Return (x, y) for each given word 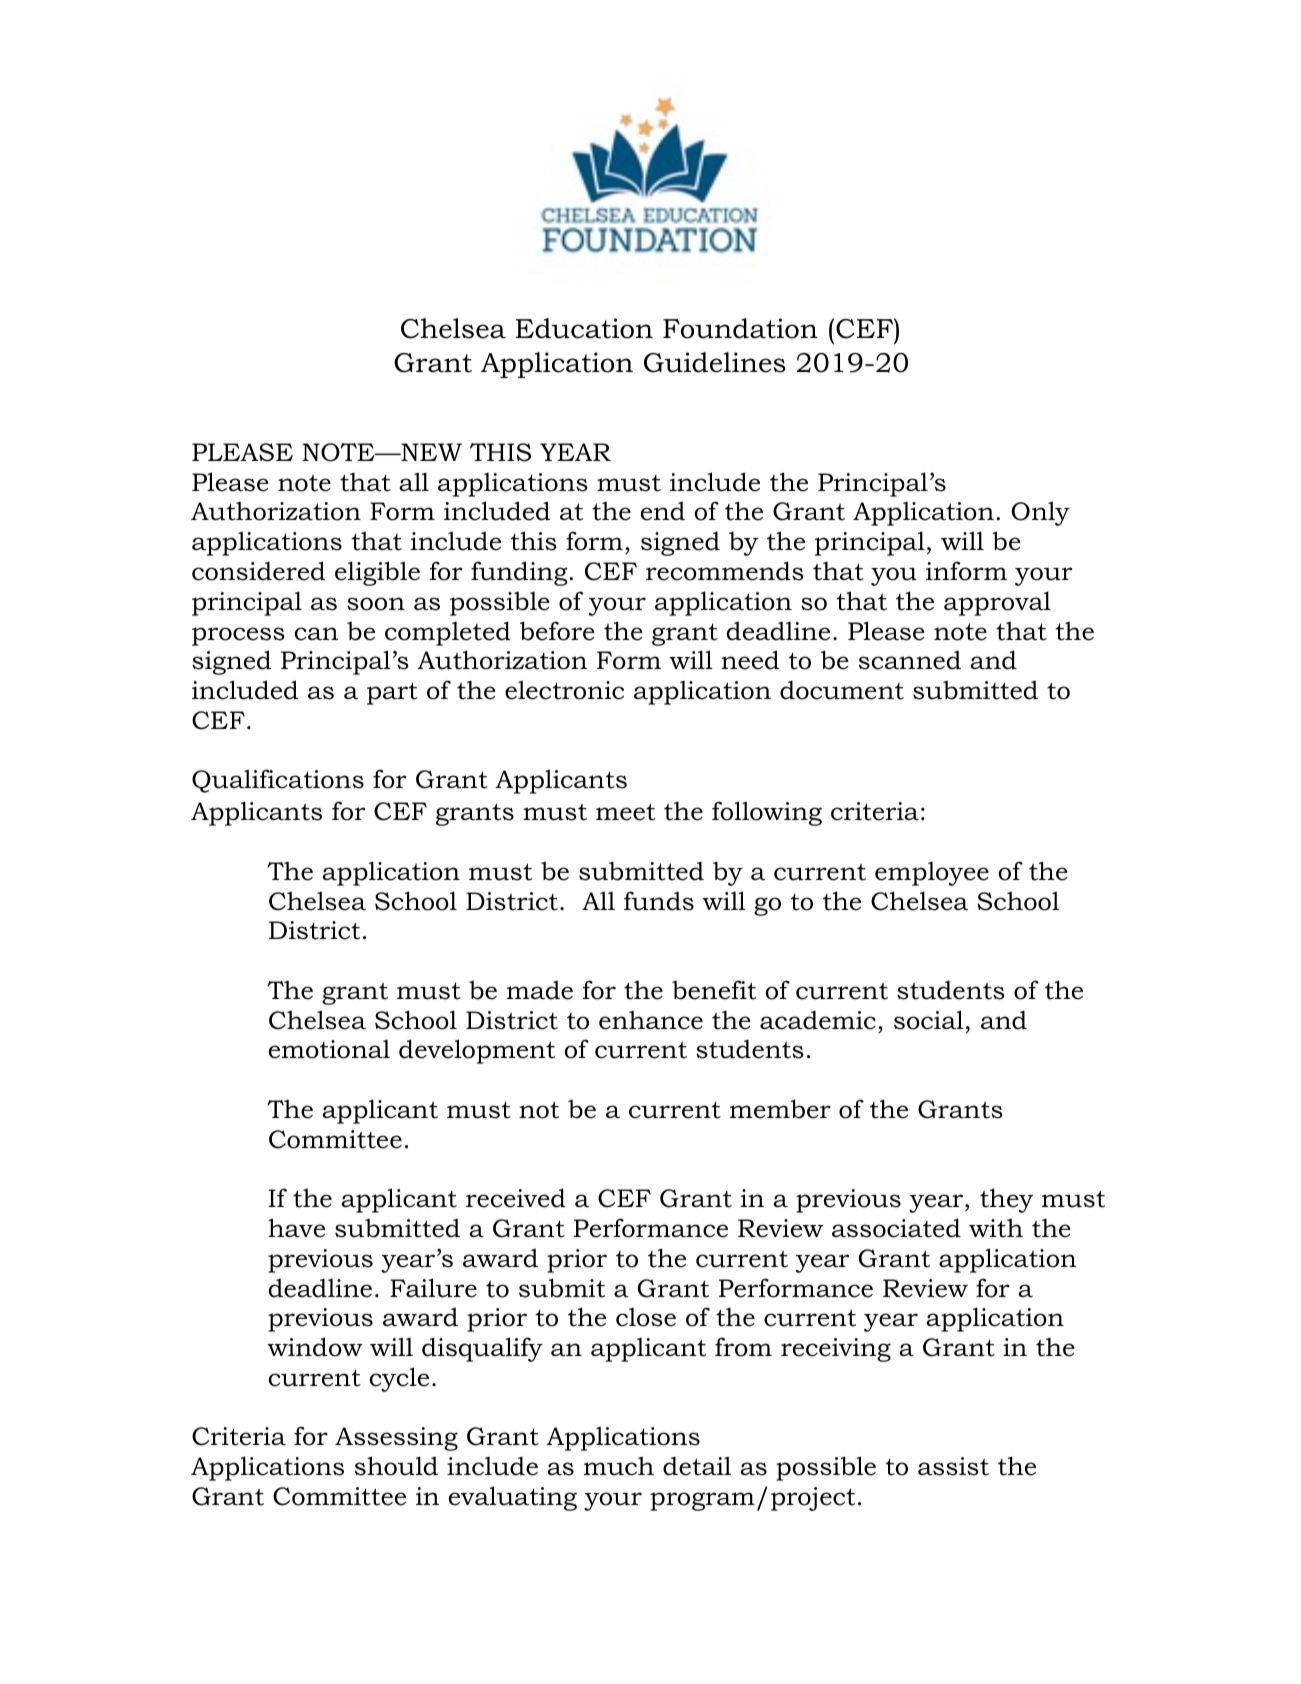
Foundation (740, 328)
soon (376, 604)
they (1006, 1200)
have (296, 1228)
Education (584, 328)
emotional (329, 1049)
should (396, 1466)
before (557, 631)
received (516, 1198)
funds (659, 901)
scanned (910, 660)
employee (932, 873)
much (619, 1466)
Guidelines (715, 362)
